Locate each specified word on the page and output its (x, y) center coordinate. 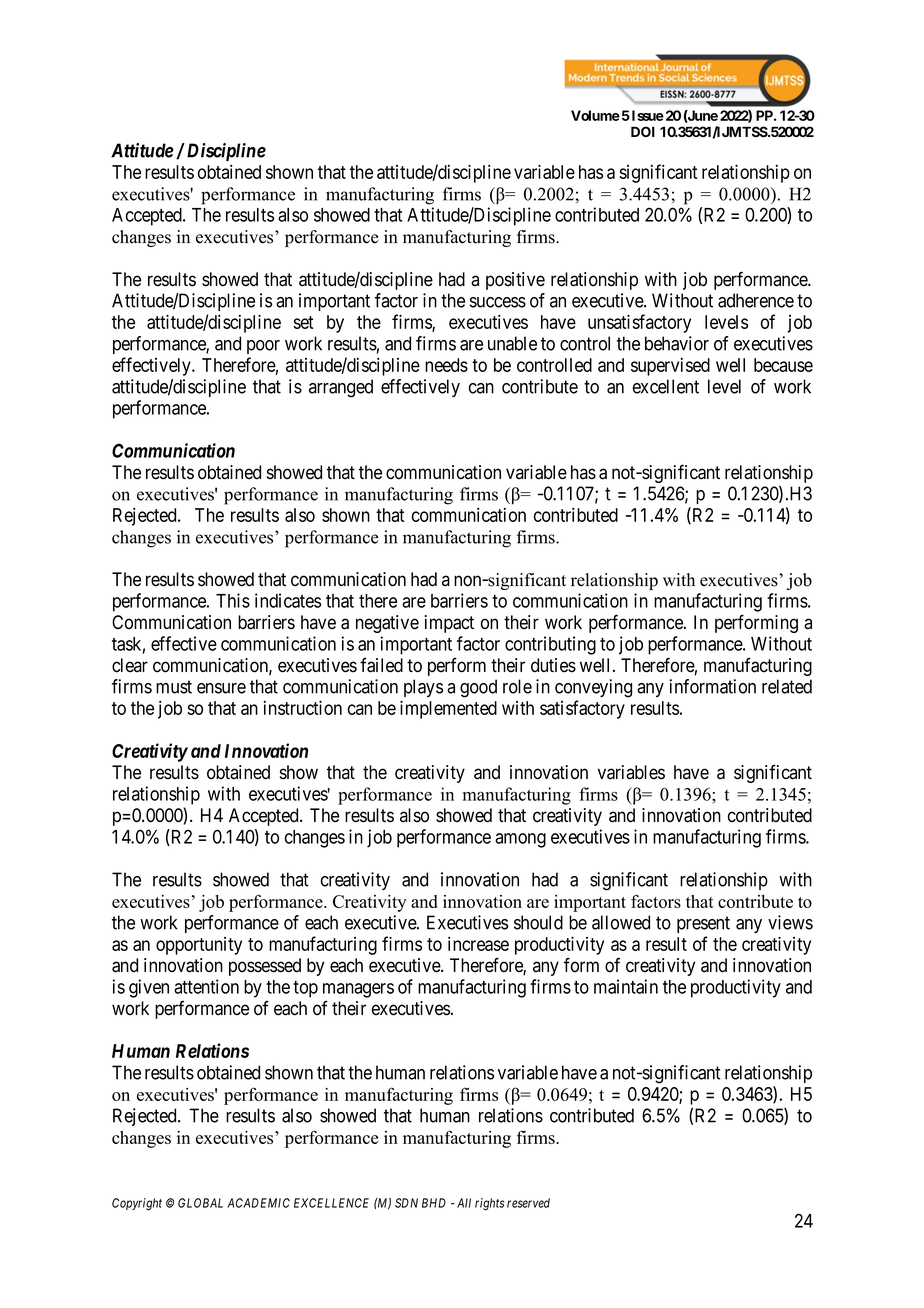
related (787, 686)
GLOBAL (200, 1203)
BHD (434, 1203)
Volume (595, 115)
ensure (221, 688)
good (478, 688)
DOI (643, 131)
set (303, 322)
